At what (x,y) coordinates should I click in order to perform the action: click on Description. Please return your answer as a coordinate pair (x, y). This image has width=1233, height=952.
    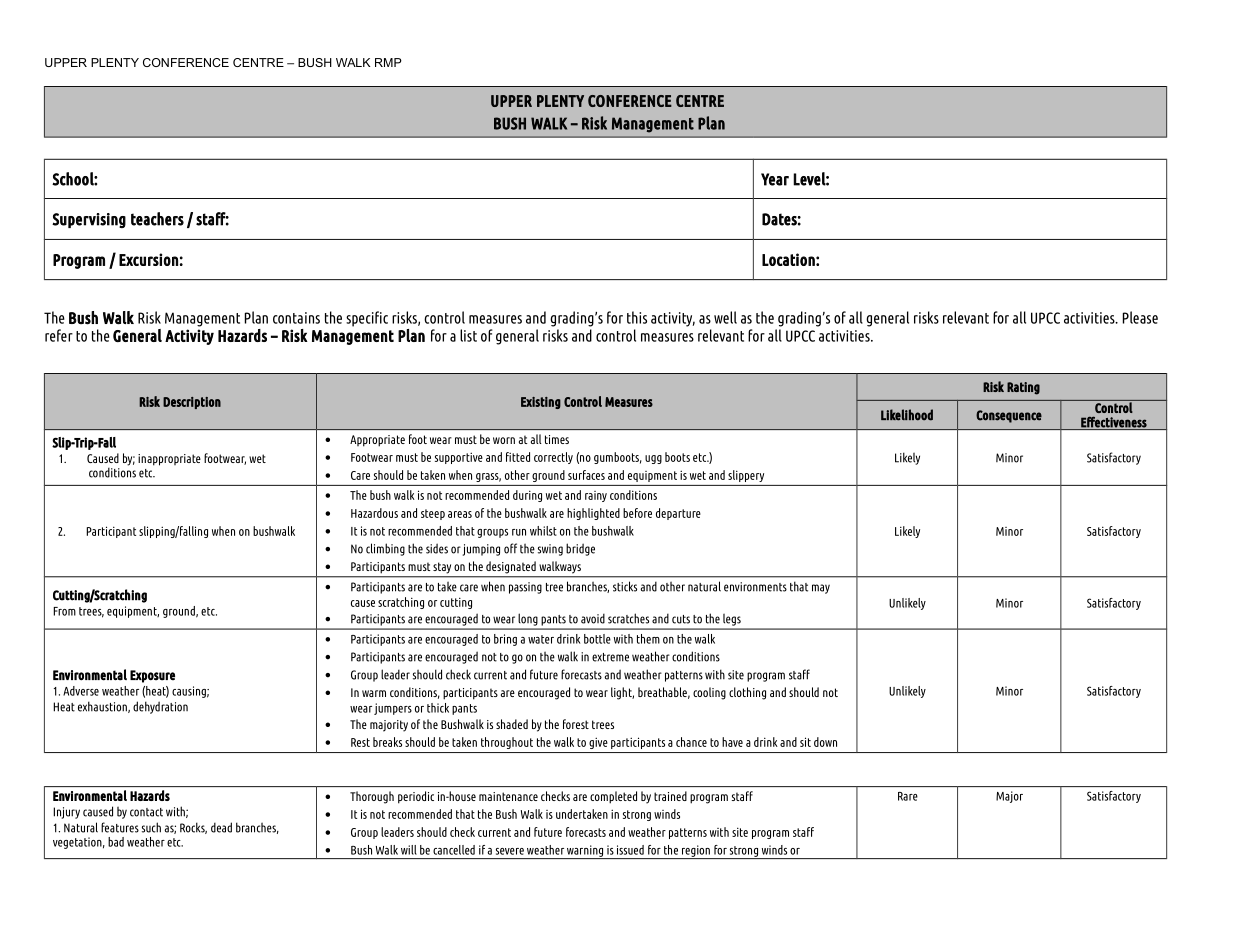
    Looking at the image, I should click on (192, 403).
